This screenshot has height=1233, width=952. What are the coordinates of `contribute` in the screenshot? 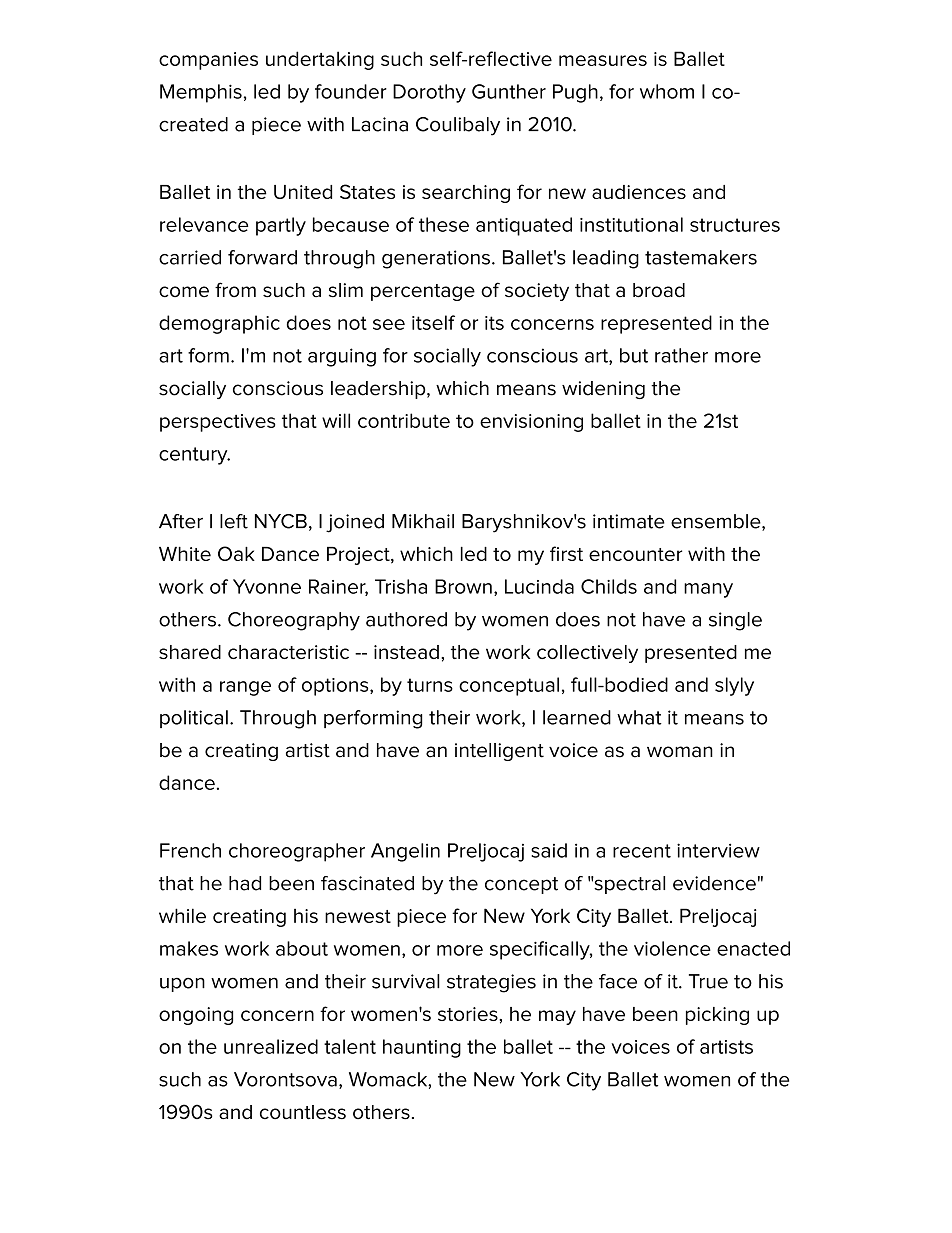 It's located at (404, 420).
